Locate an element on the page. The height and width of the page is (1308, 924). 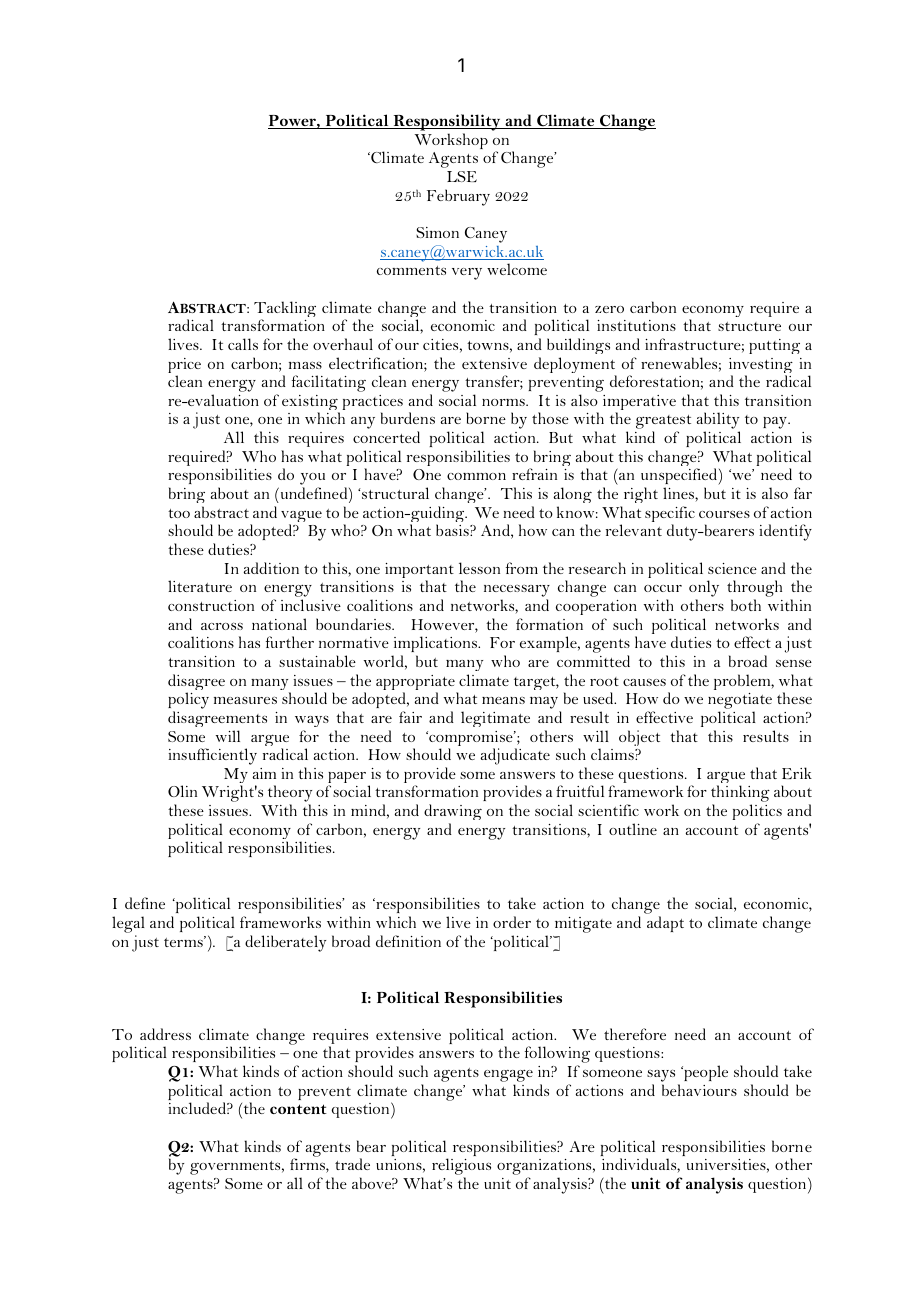
common is located at coordinates (476, 476).
